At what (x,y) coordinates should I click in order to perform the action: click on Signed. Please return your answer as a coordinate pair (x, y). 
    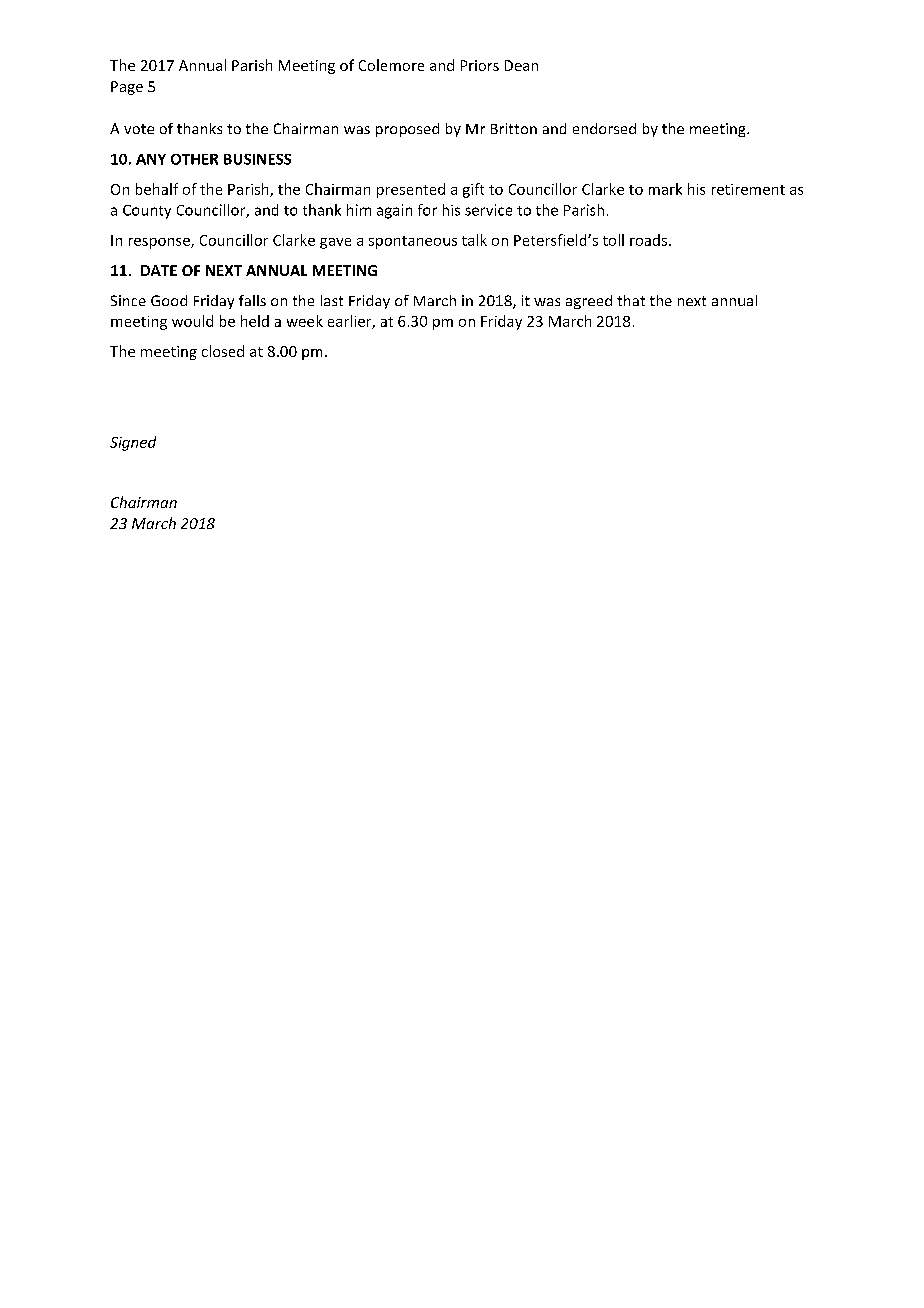
    Looking at the image, I should click on (133, 443).
